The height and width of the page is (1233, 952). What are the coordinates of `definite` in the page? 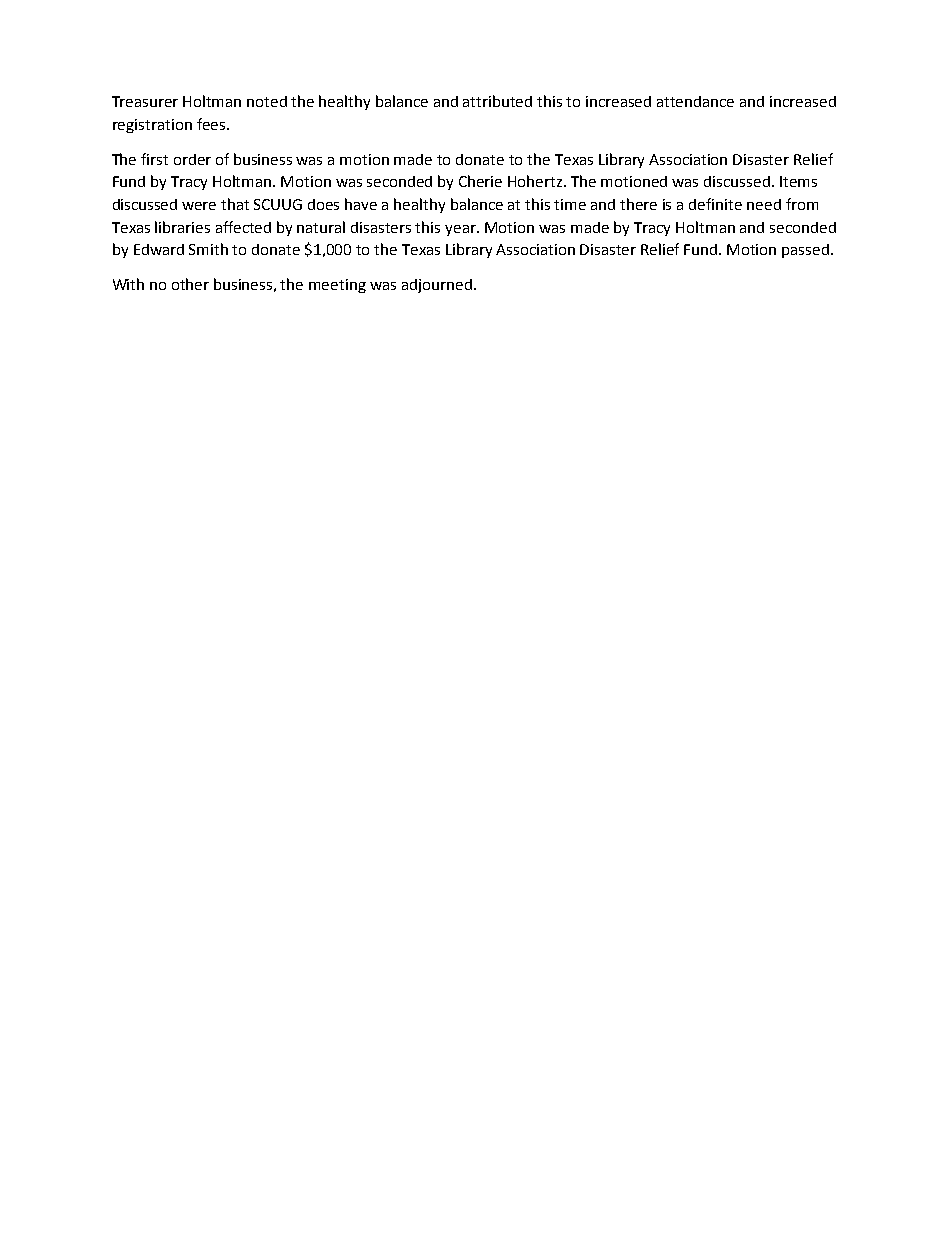 It's located at (715, 204).
